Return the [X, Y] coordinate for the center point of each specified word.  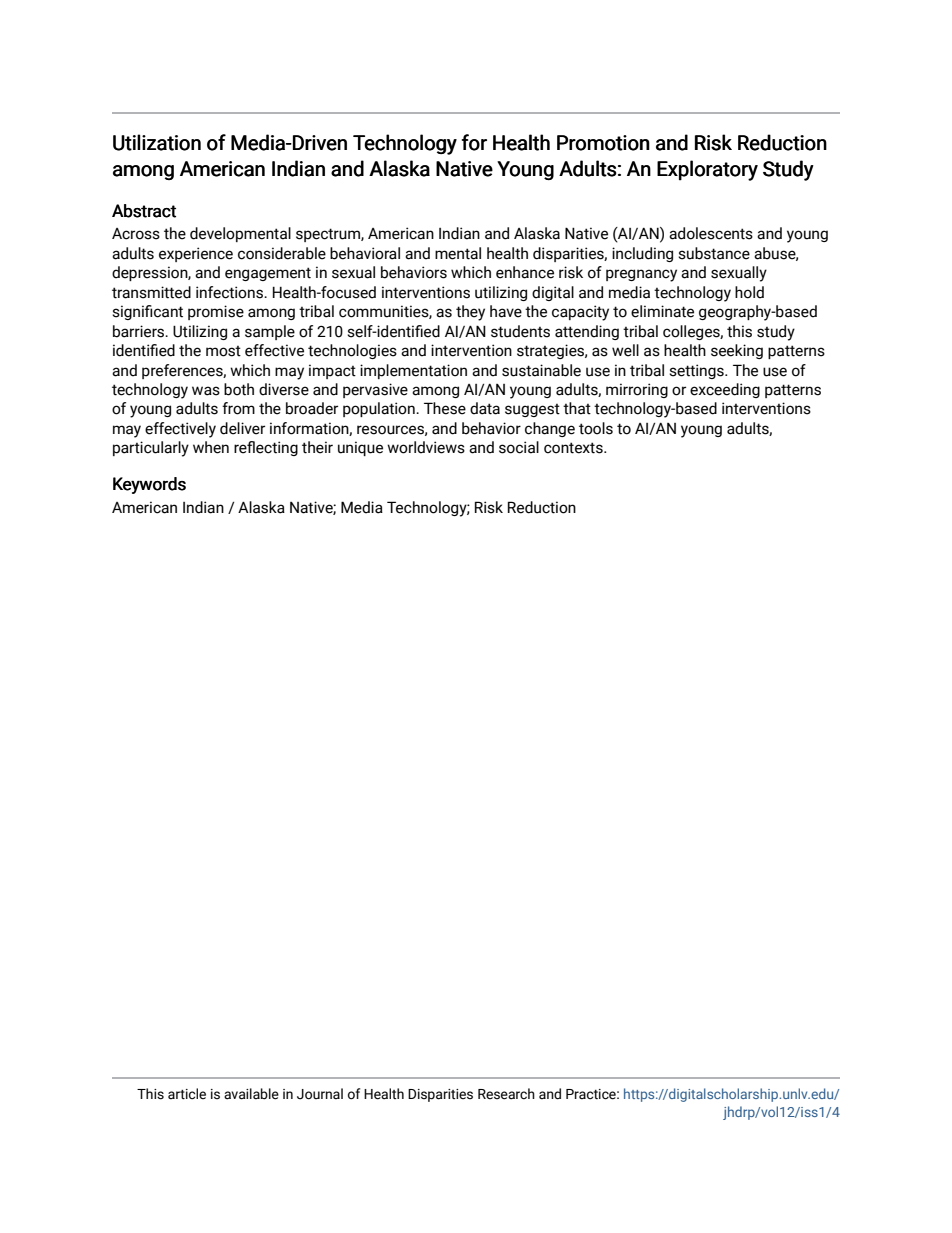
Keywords [149, 485]
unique [360, 448]
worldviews [426, 447]
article [187, 1094]
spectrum [329, 235]
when [211, 447]
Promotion [603, 143]
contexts [574, 448]
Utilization [157, 142]
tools [596, 428]
